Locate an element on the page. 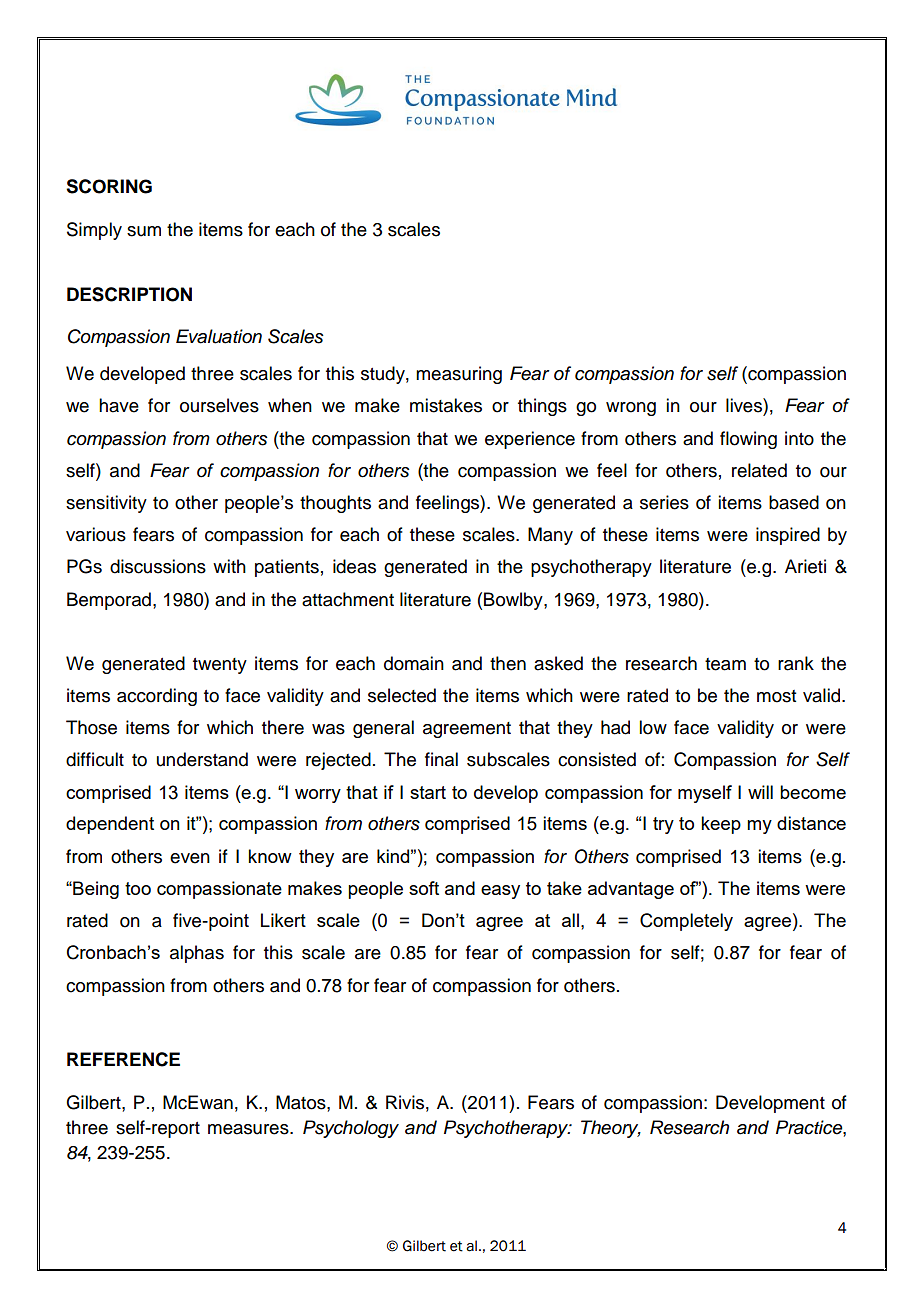 Image resolution: width=924 pixels, height=1308 pixels. measures is located at coordinates (249, 1129).
